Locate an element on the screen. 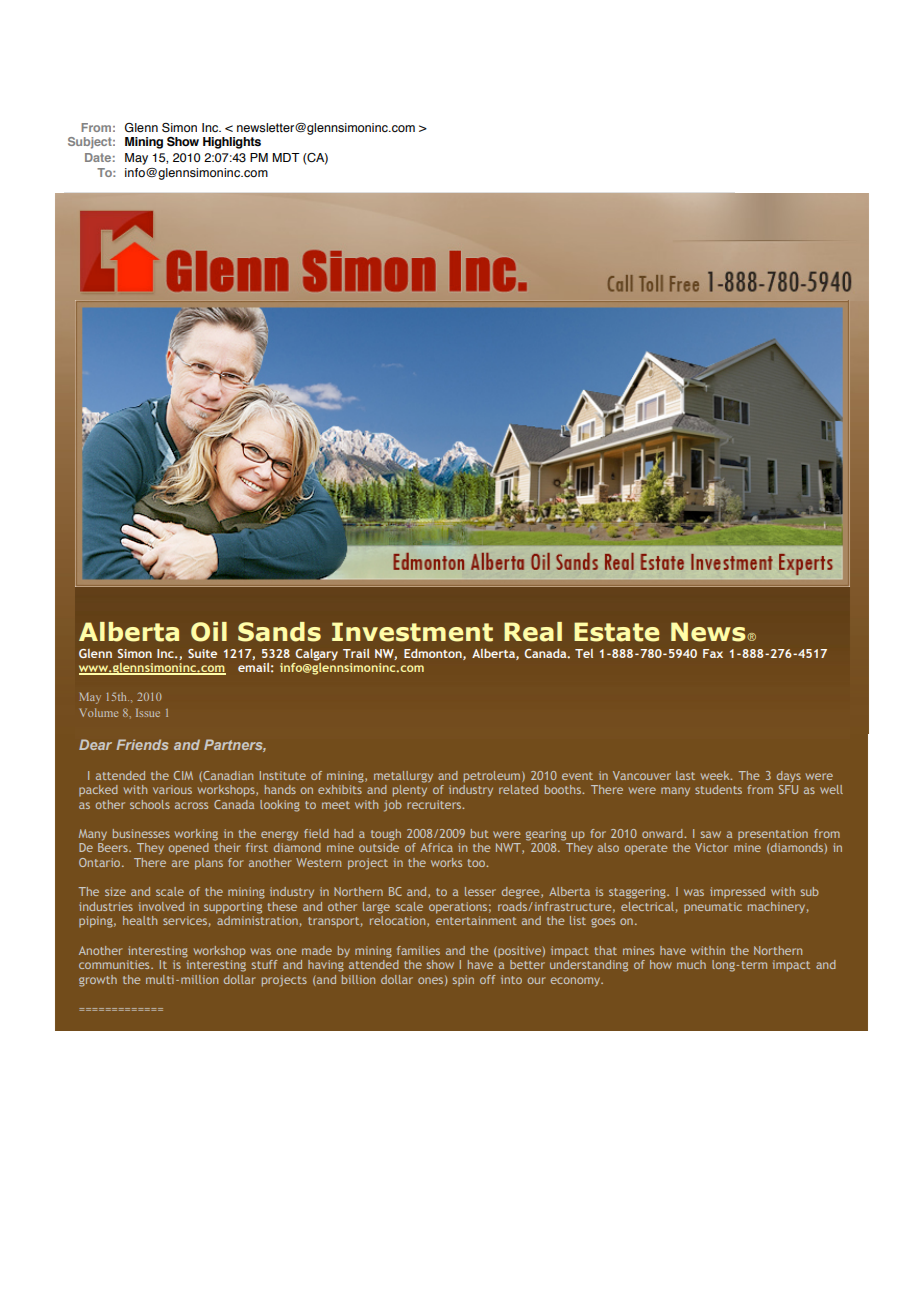  Oil is located at coordinates (209, 632).
